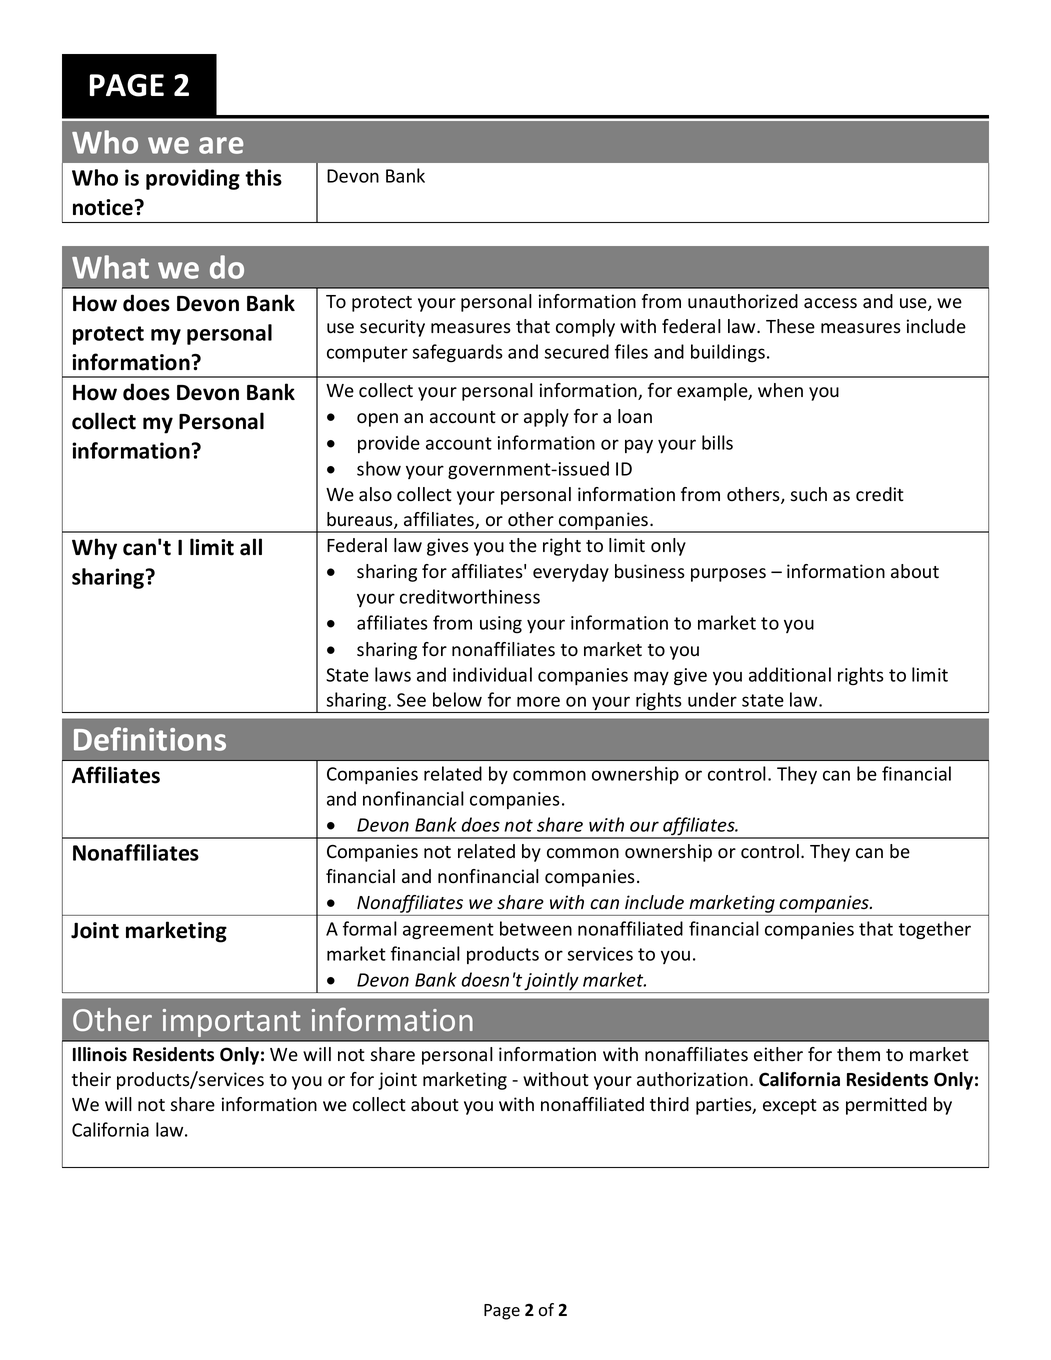 This image has width=1051, height=1360. I want to click on using, so click(501, 625).
